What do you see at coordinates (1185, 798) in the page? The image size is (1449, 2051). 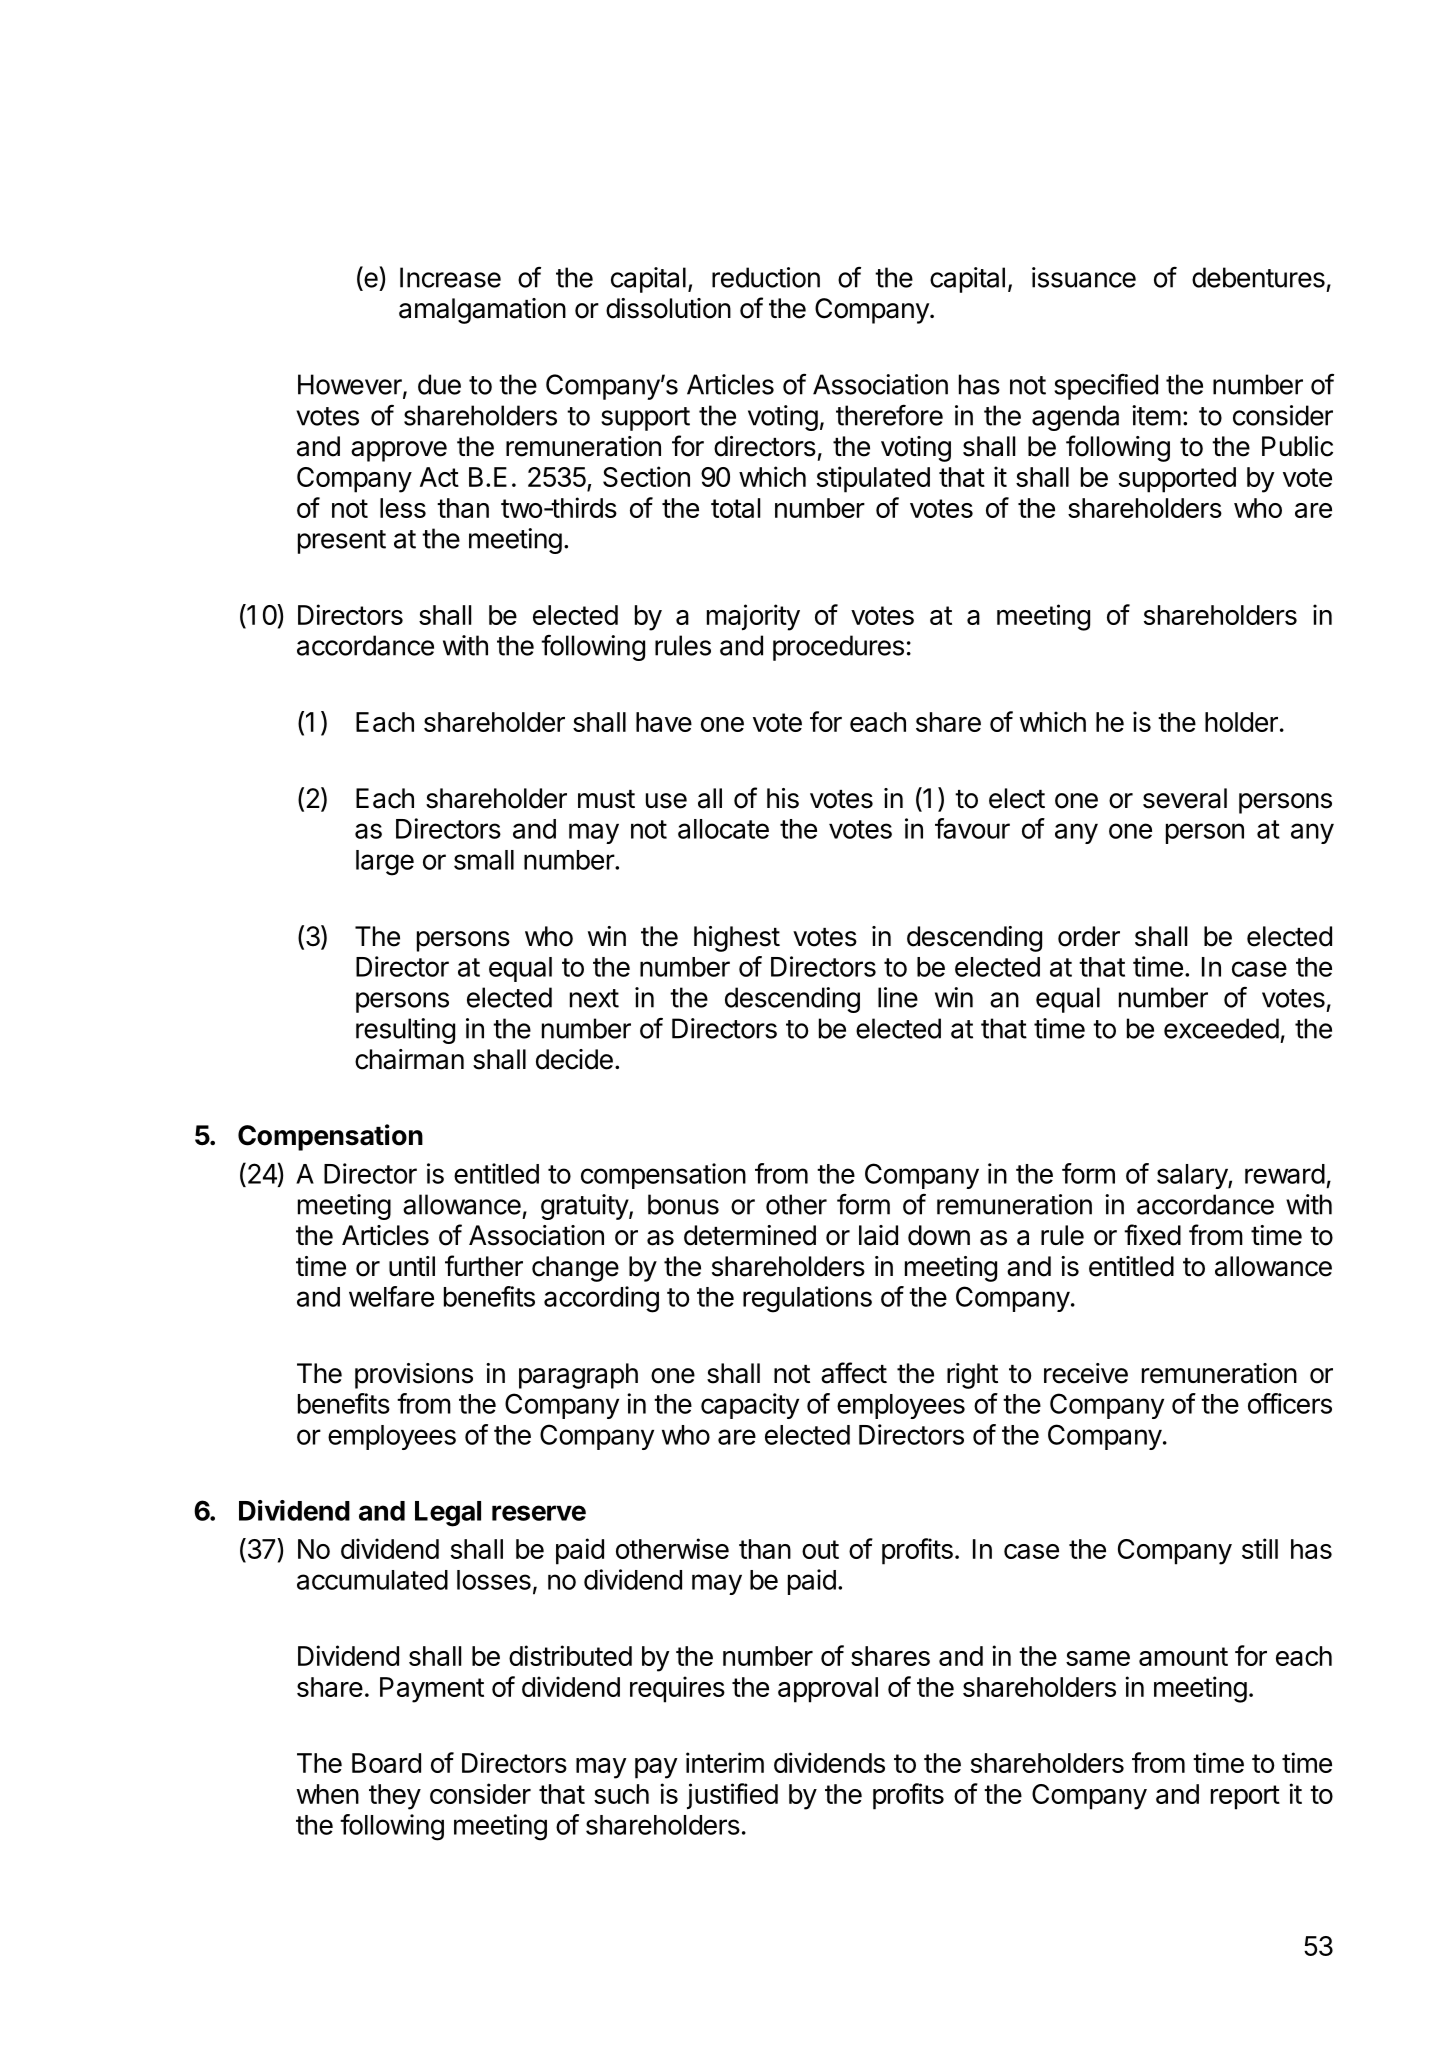 I see `several` at bounding box center [1185, 798].
